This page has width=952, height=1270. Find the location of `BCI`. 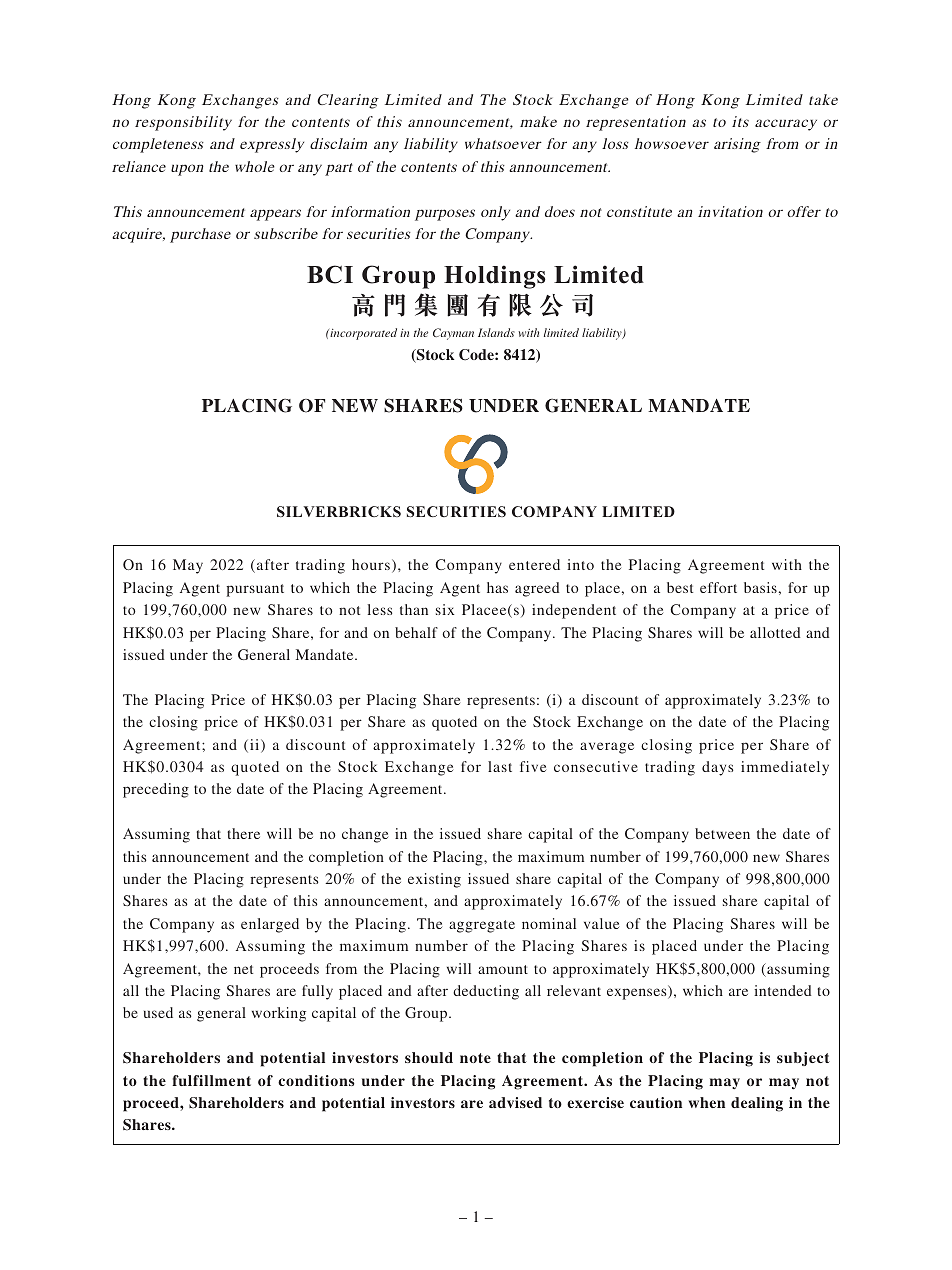

BCI is located at coordinates (330, 274).
